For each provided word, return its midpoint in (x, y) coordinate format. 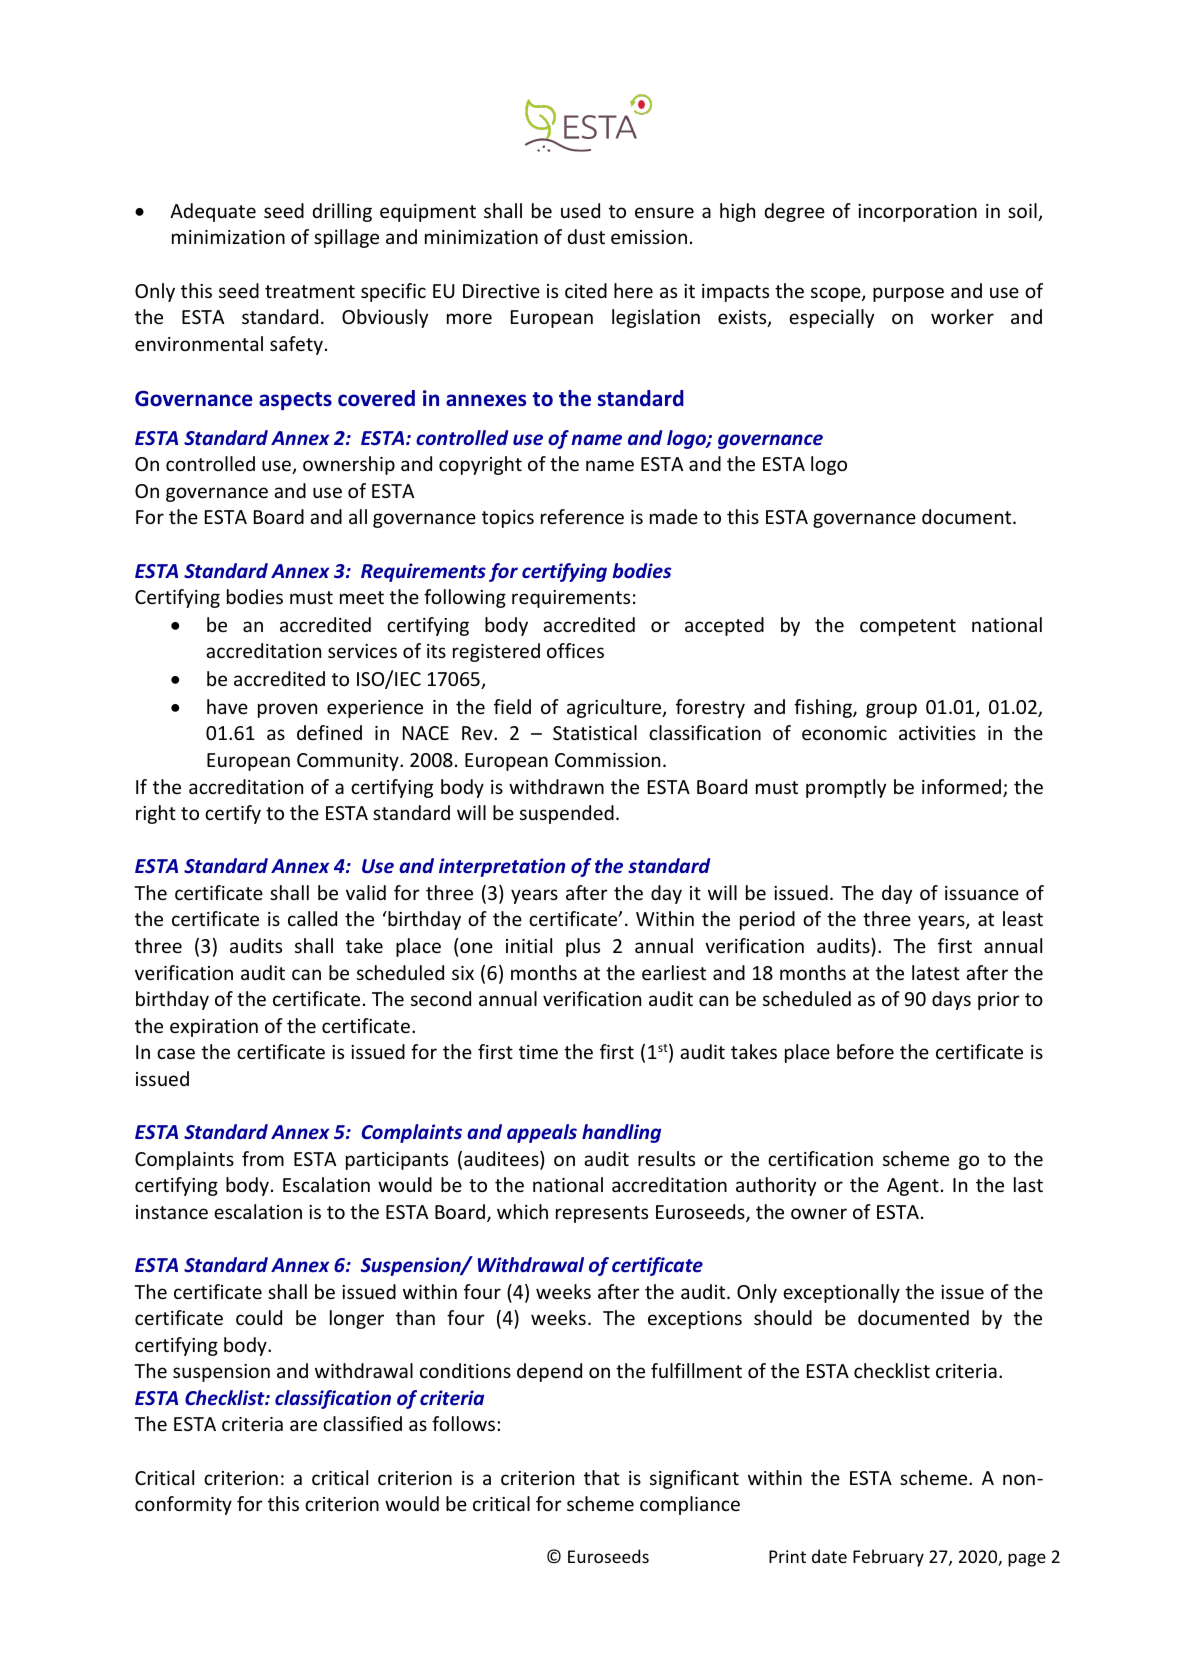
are (303, 1425)
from (263, 1158)
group (891, 710)
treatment (310, 291)
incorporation (917, 213)
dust (586, 236)
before (865, 1051)
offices (575, 650)
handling (621, 1133)
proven (287, 710)
